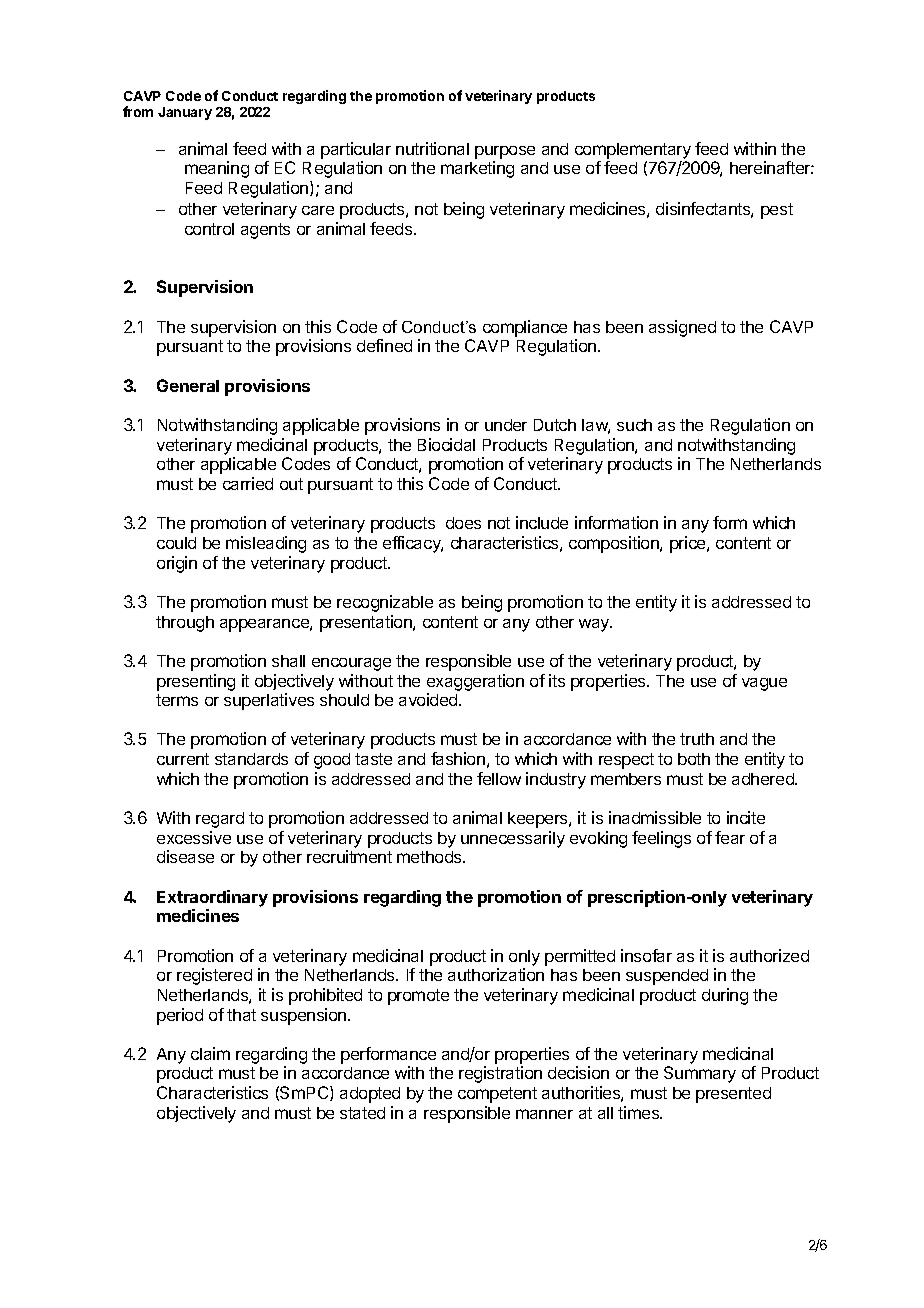 The image size is (924, 1308). What do you see at coordinates (689, 544) in the screenshot?
I see `price` at bounding box center [689, 544].
